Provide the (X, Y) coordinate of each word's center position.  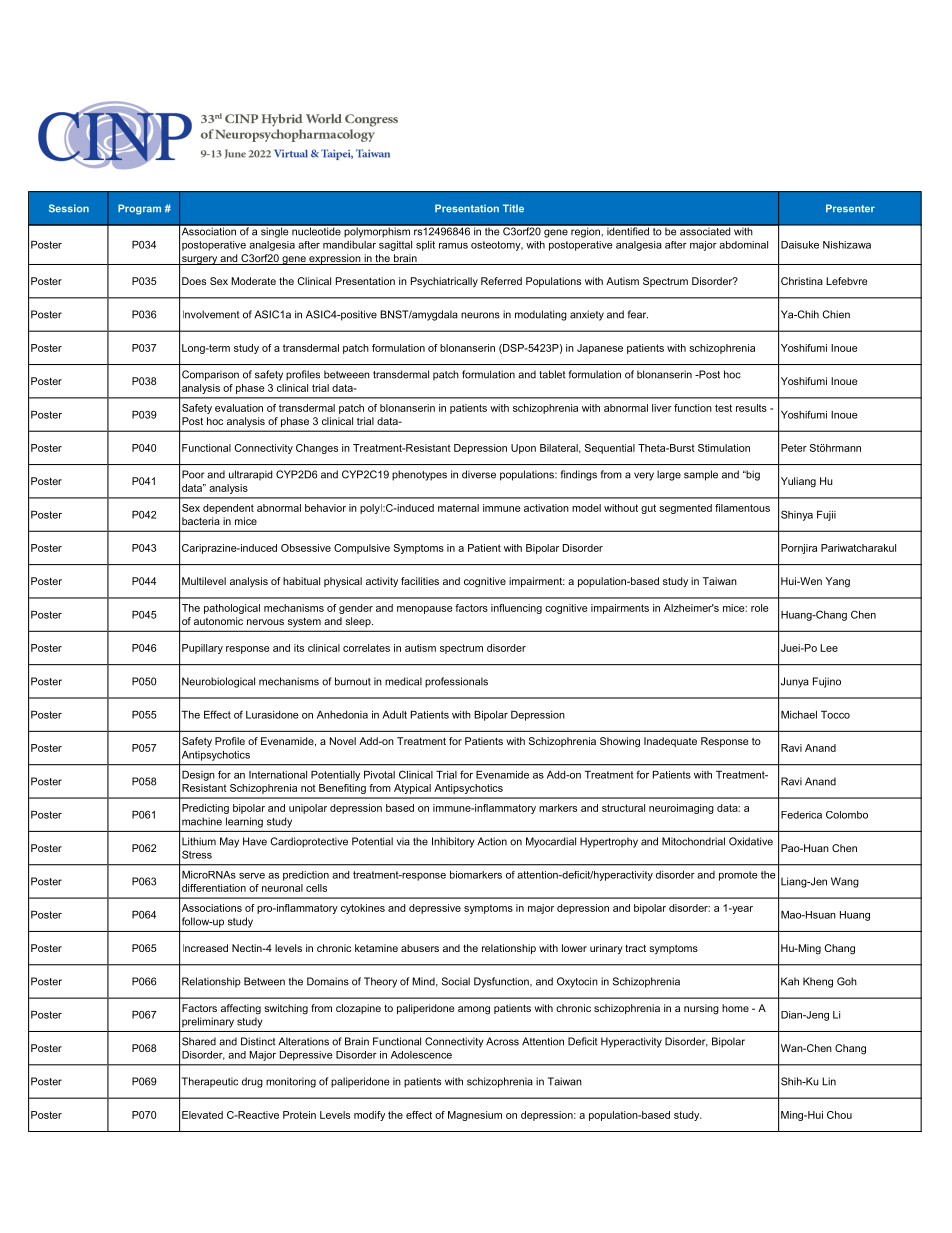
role (760, 608)
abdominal (743, 245)
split (425, 246)
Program (139, 209)
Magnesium (475, 1116)
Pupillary (202, 649)
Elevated (202, 1115)
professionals (456, 682)
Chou (839, 1115)
